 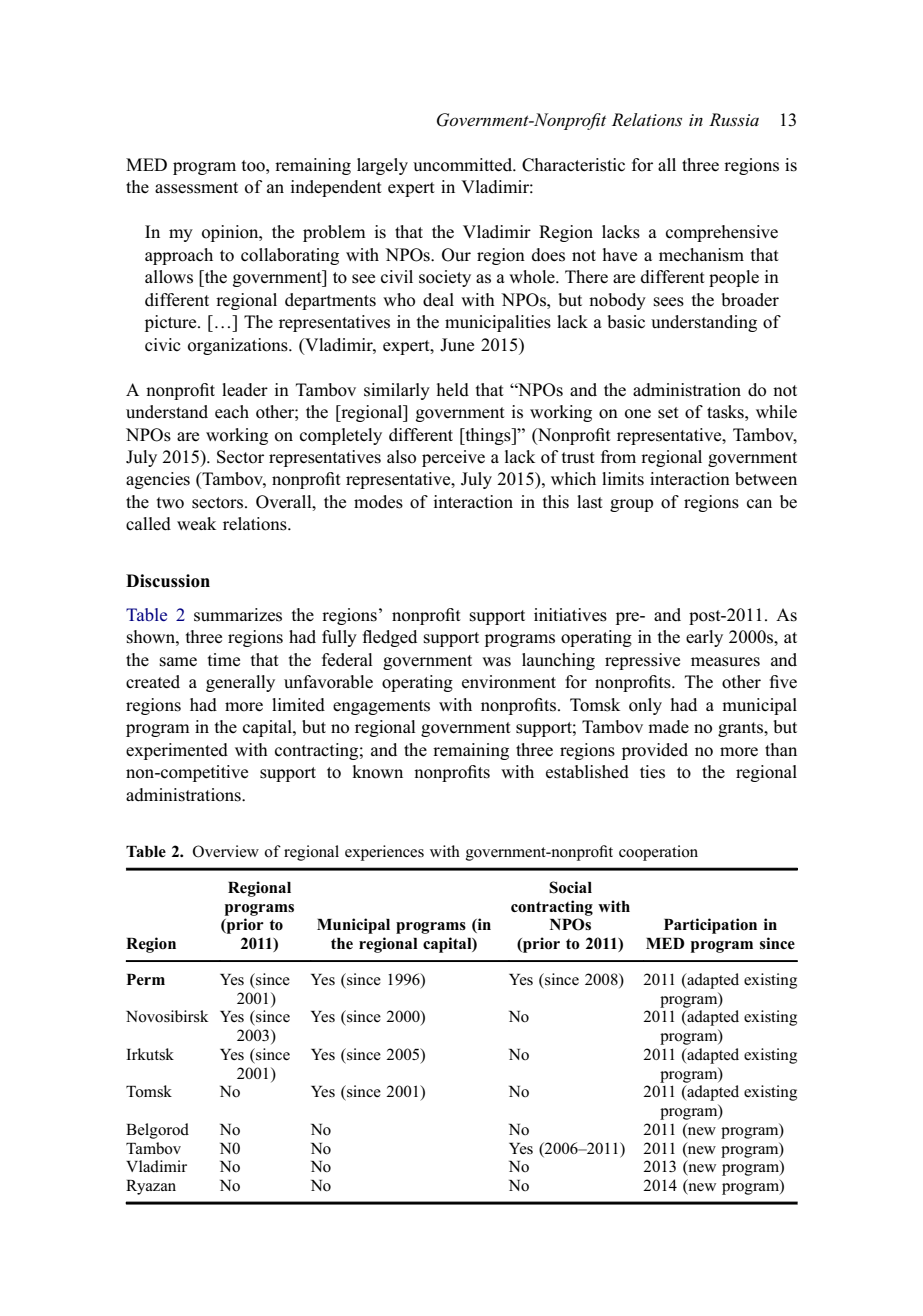 I want to click on organizations, so click(x=239, y=346).
